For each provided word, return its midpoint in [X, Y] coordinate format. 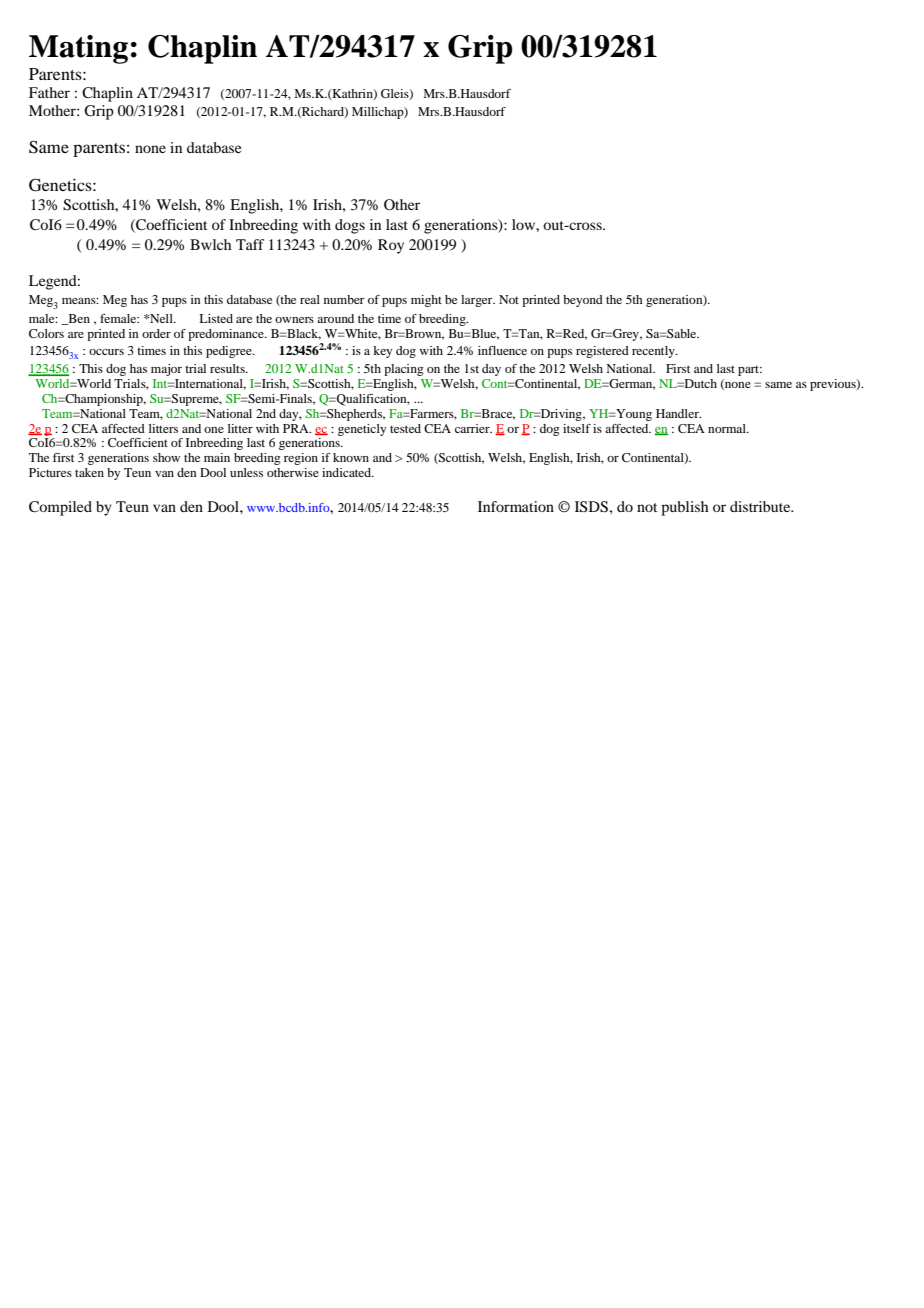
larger [478, 301]
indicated [348, 472]
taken [89, 472]
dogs [350, 226]
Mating [78, 49]
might [426, 301]
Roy [391, 246]
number [344, 299]
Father [49, 92]
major [166, 370]
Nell [161, 318]
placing [404, 370]
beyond [583, 301]
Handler [678, 413]
